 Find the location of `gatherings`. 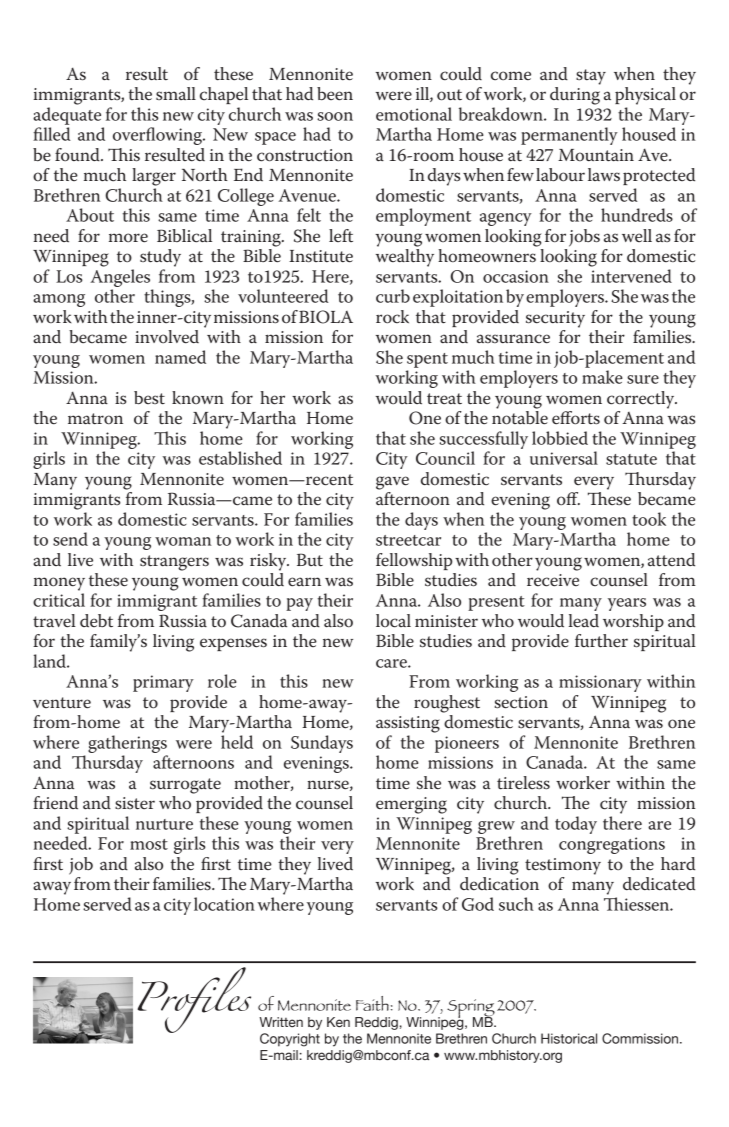

gatherings is located at coordinates (127, 744).
